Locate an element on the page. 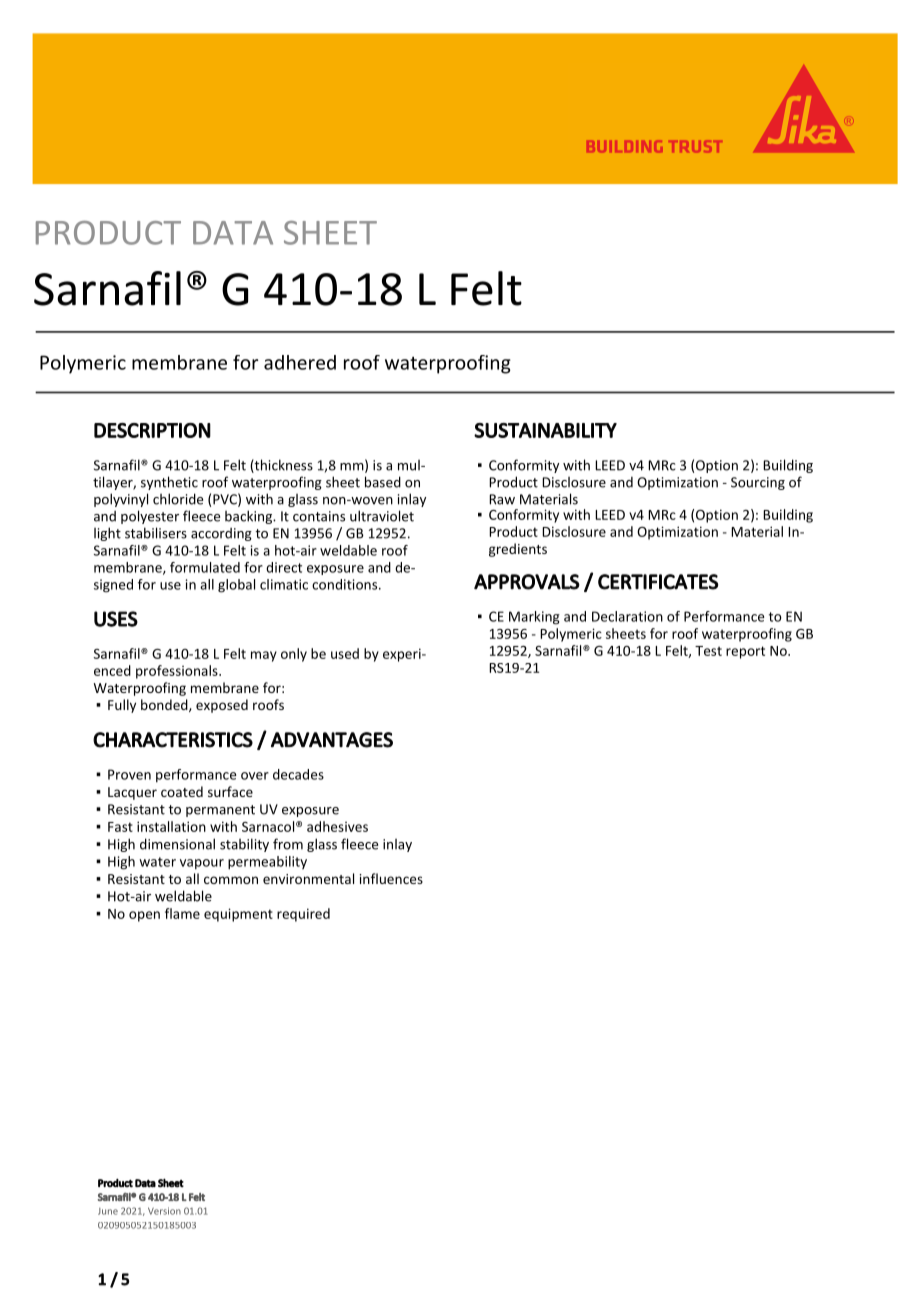 The height and width of the page is (1308, 924). environmental is located at coordinates (308, 878).
